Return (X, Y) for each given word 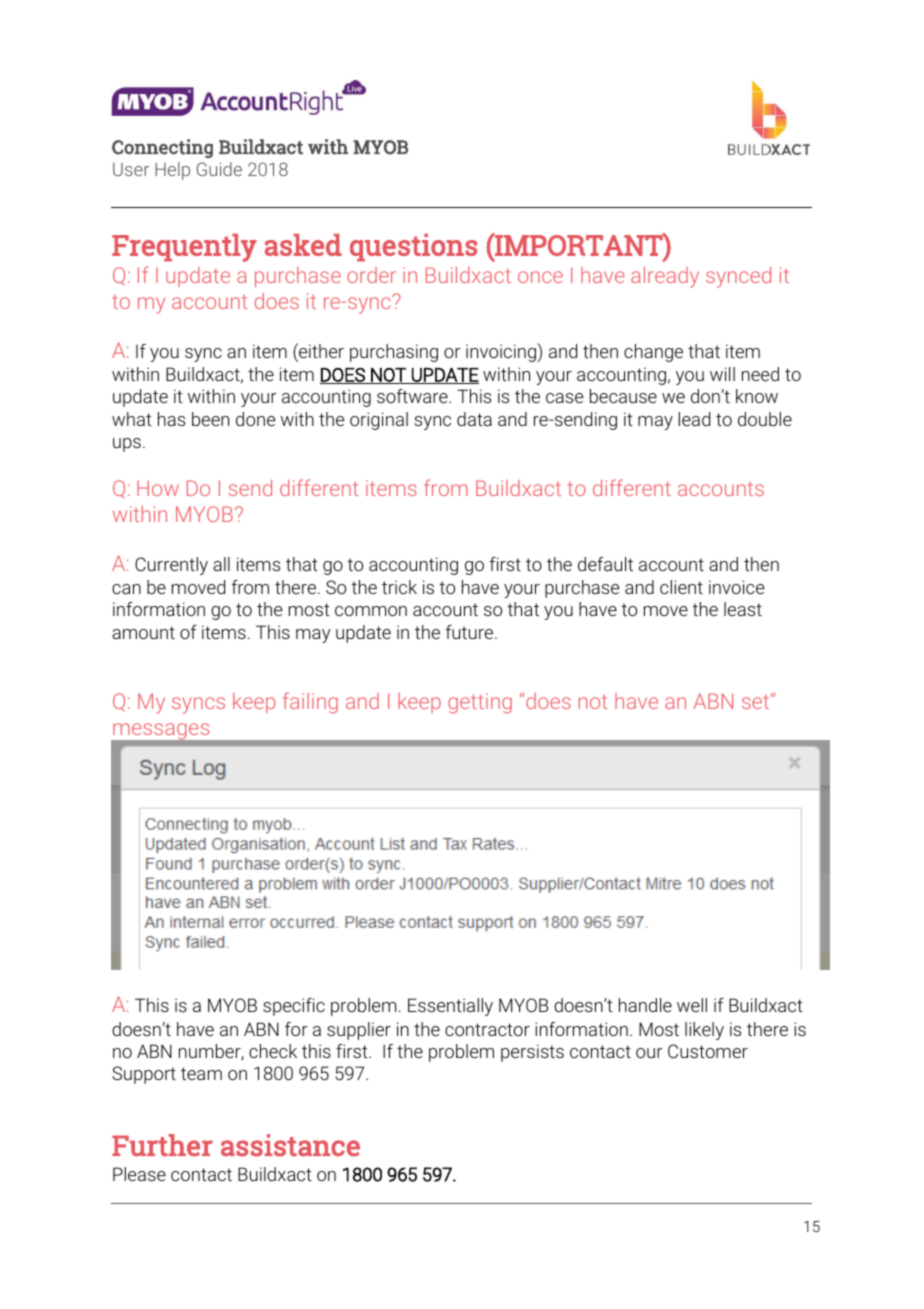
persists (532, 1053)
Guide (219, 169)
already (665, 277)
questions (414, 248)
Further (162, 1145)
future (471, 632)
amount (143, 632)
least (743, 609)
